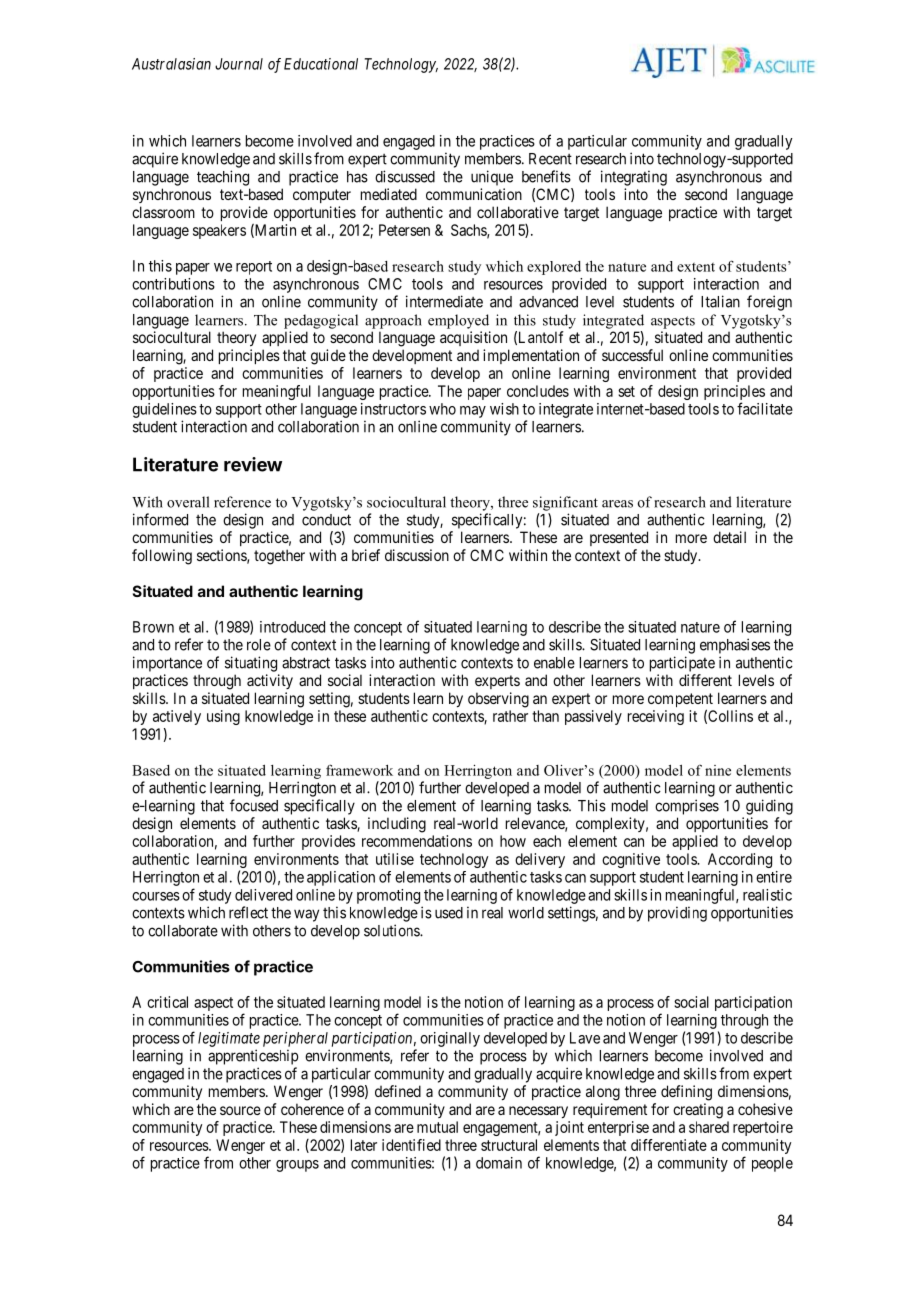 This image has width=924, height=1308. I want to click on may, so click(473, 412).
